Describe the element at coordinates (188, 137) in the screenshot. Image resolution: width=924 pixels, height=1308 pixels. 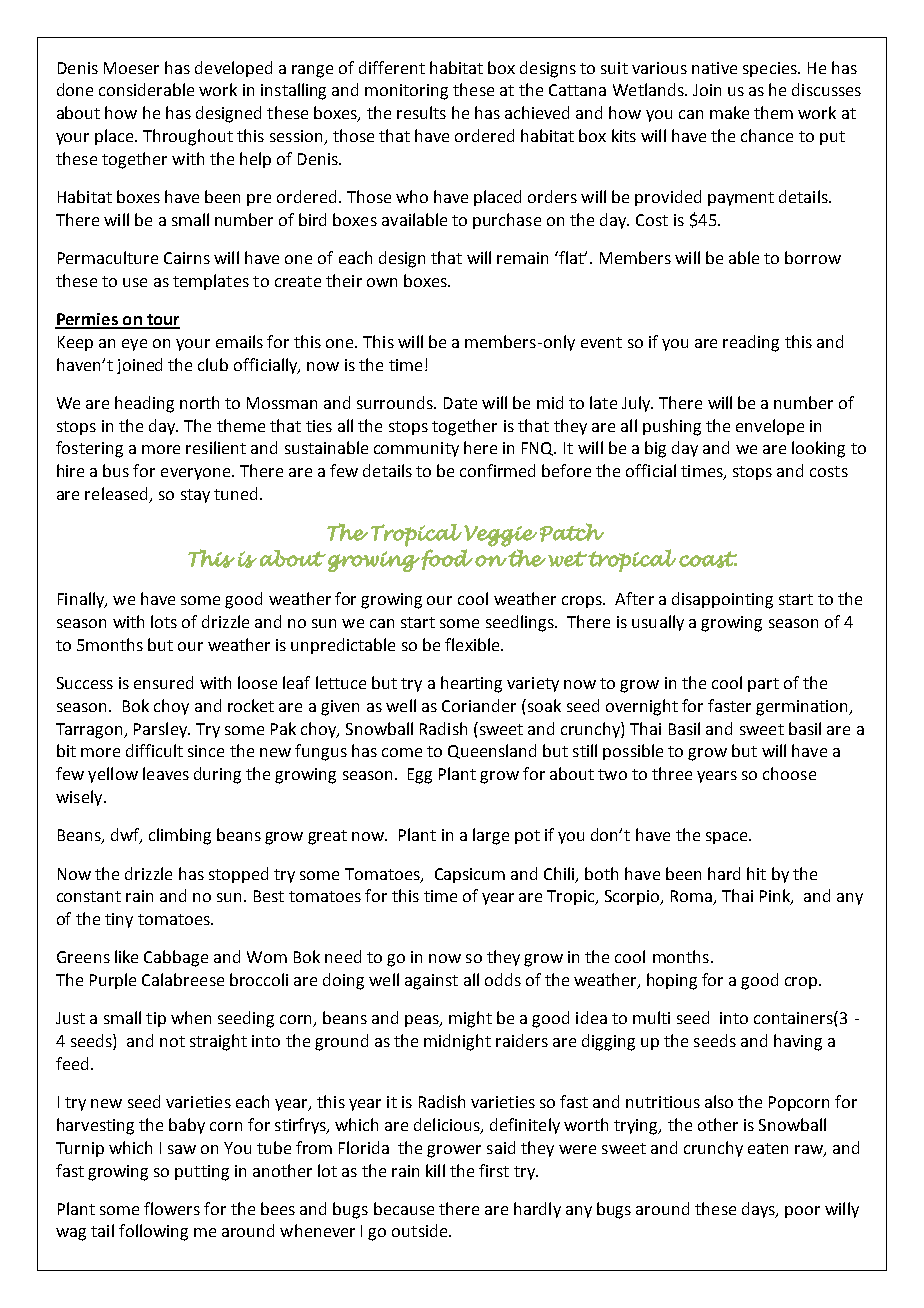
I see `Throughout` at that location.
